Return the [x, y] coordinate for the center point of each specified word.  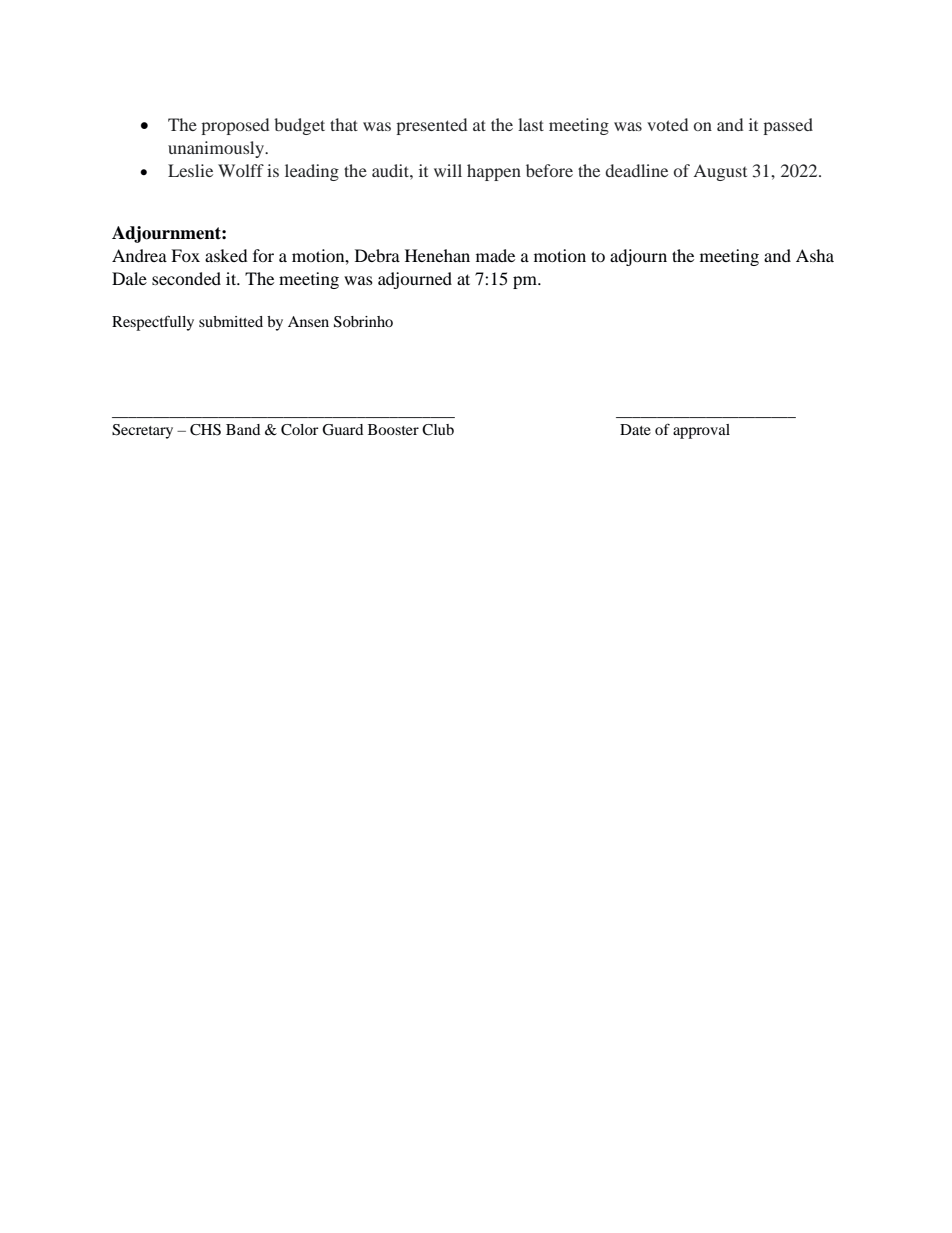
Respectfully [153, 323]
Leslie [190, 170]
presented [431, 126]
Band [243, 429]
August [720, 173]
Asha [815, 255]
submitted [231, 321]
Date [635, 429]
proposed [235, 126]
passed [788, 126]
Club [438, 430]
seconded [186, 278]
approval [701, 431]
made [495, 255]
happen [494, 172]
